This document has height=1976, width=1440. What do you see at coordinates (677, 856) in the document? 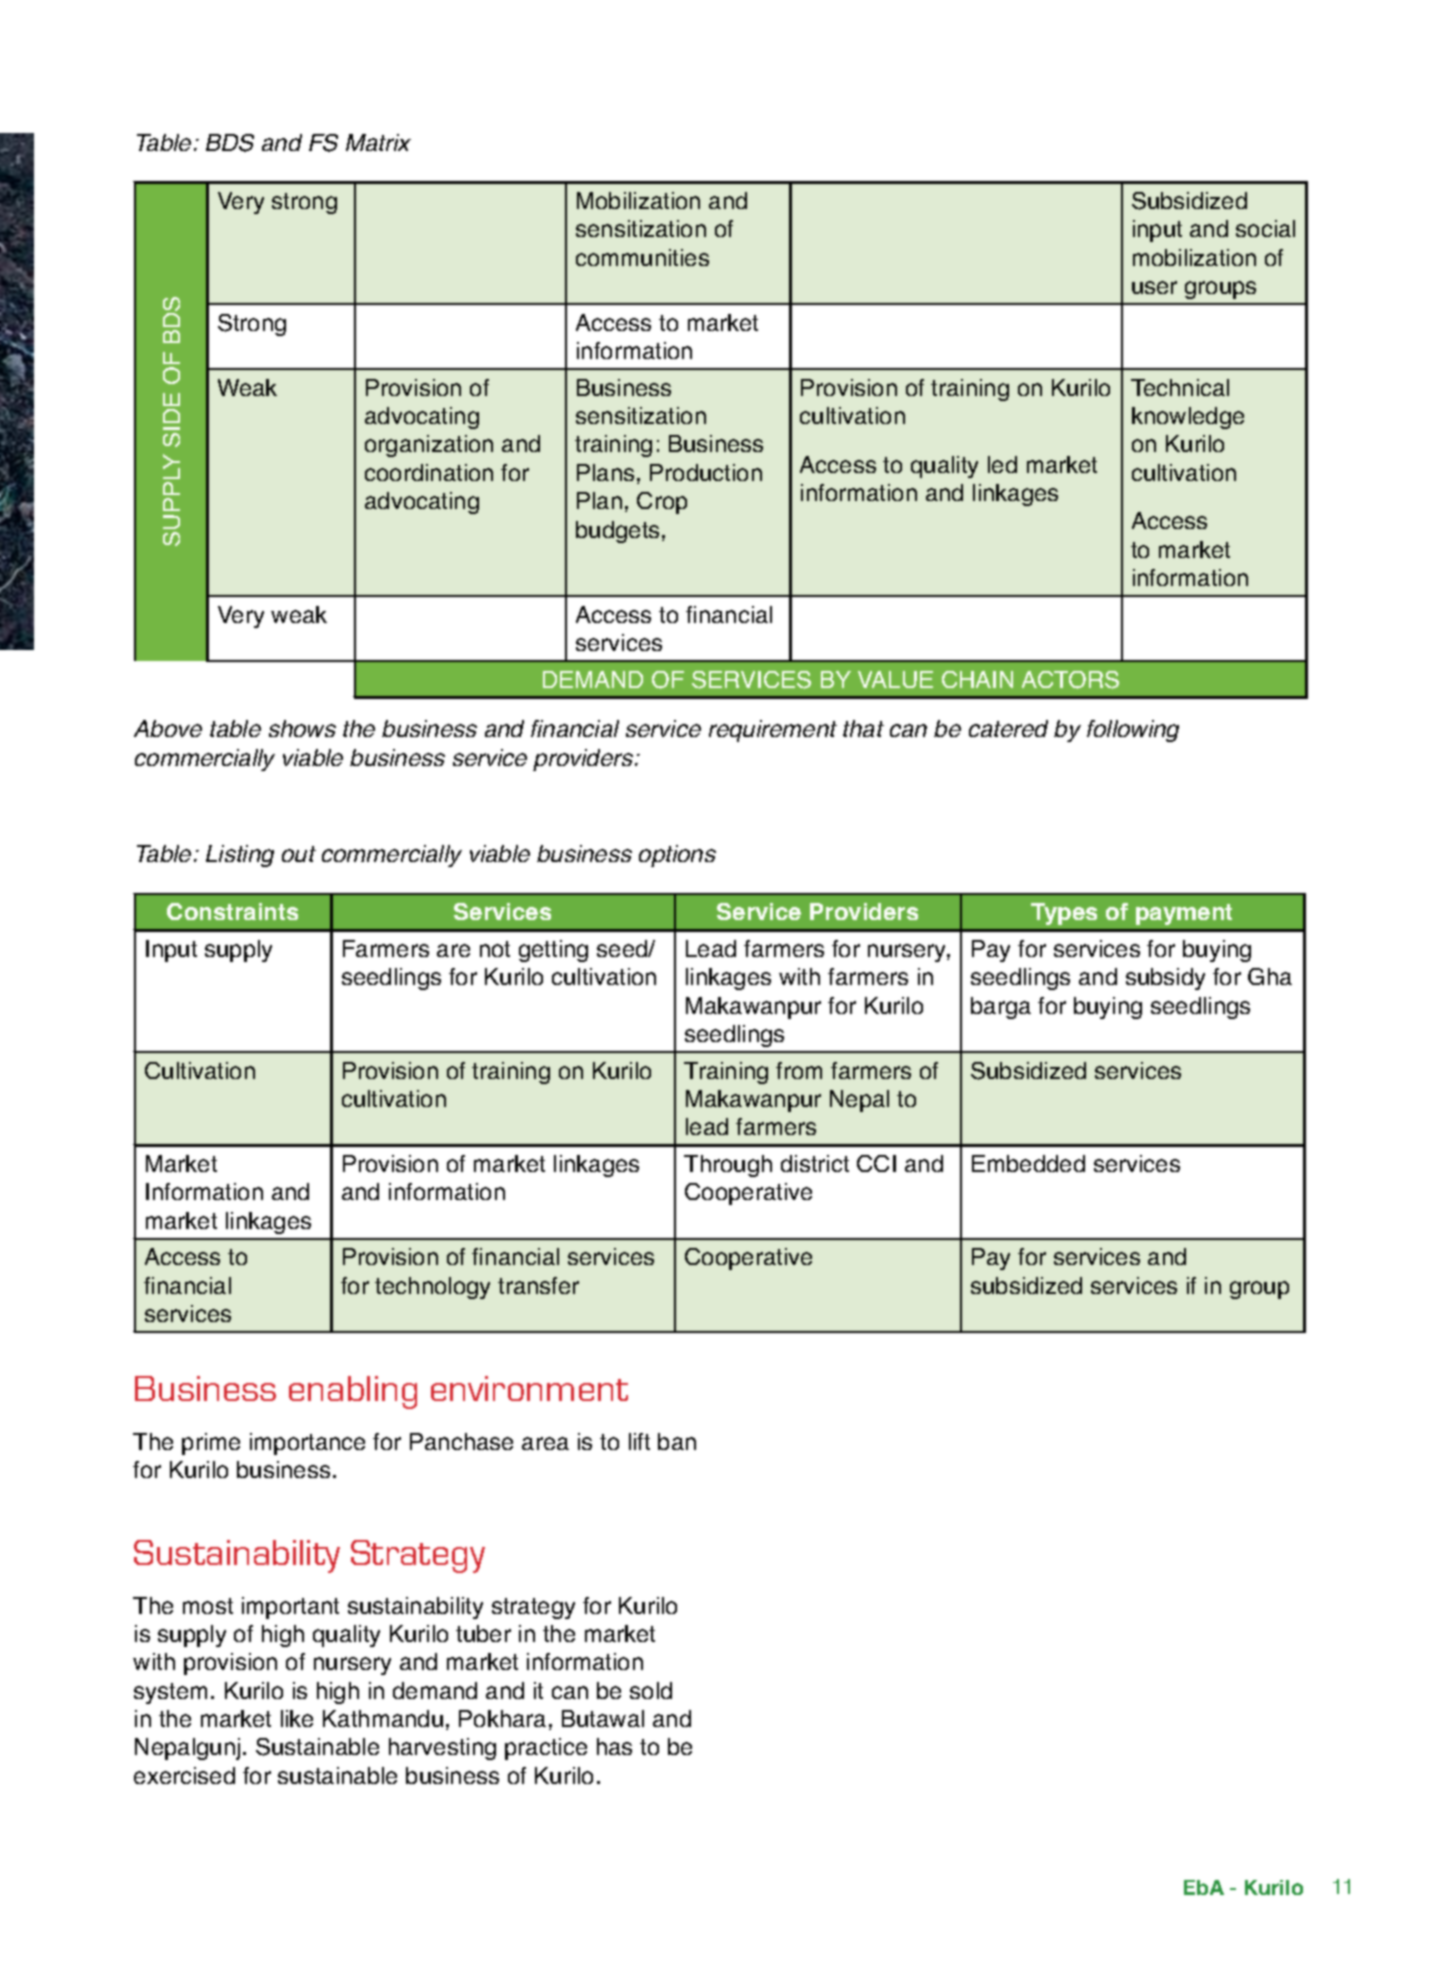
I see `options` at bounding box center [677, 856].
